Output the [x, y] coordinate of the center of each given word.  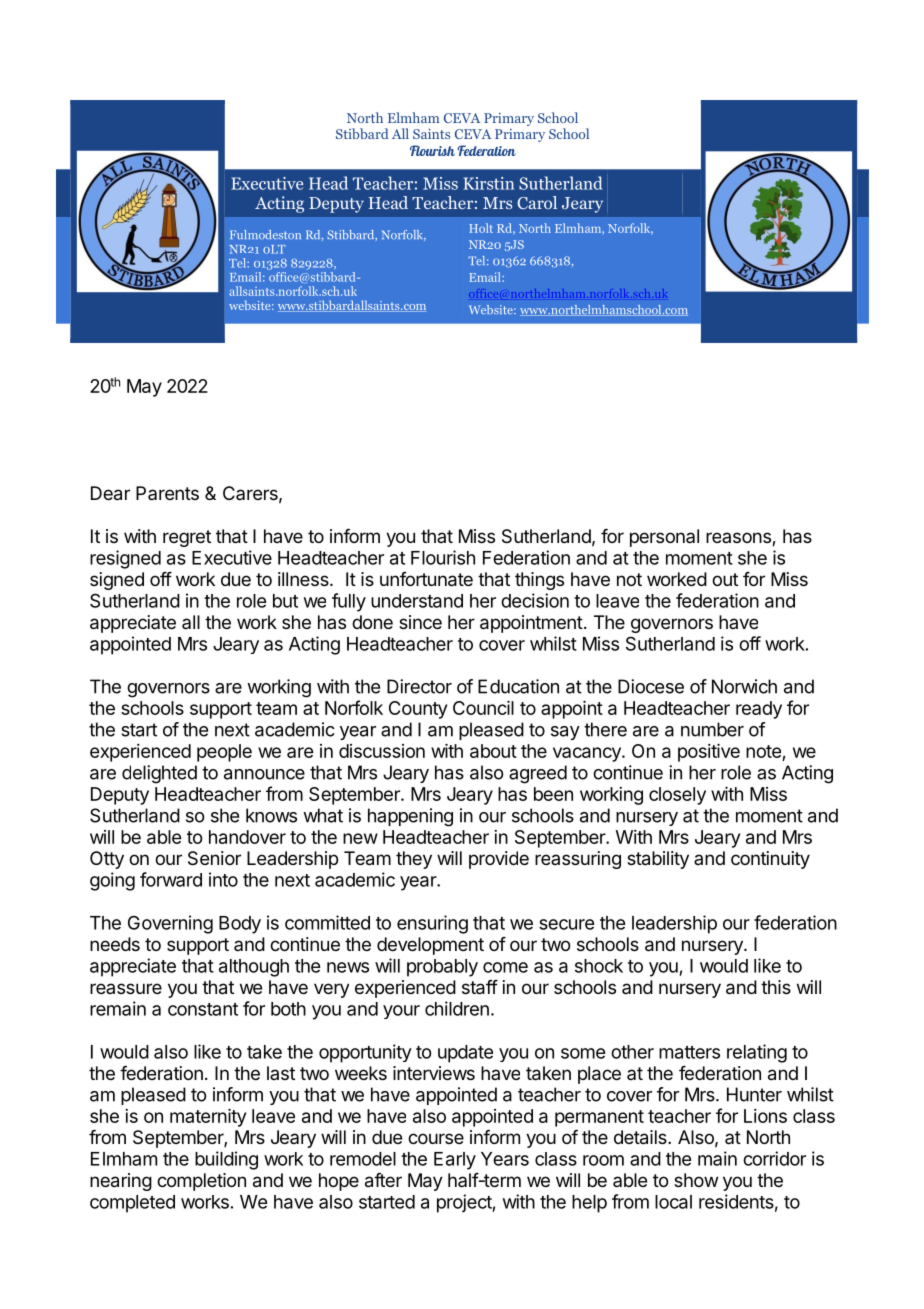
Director [419, 686]
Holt [481, 228]
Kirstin [488, 183]
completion [201, 1182]
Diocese [651, 686]
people [224, 753]
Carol [537, 202]
